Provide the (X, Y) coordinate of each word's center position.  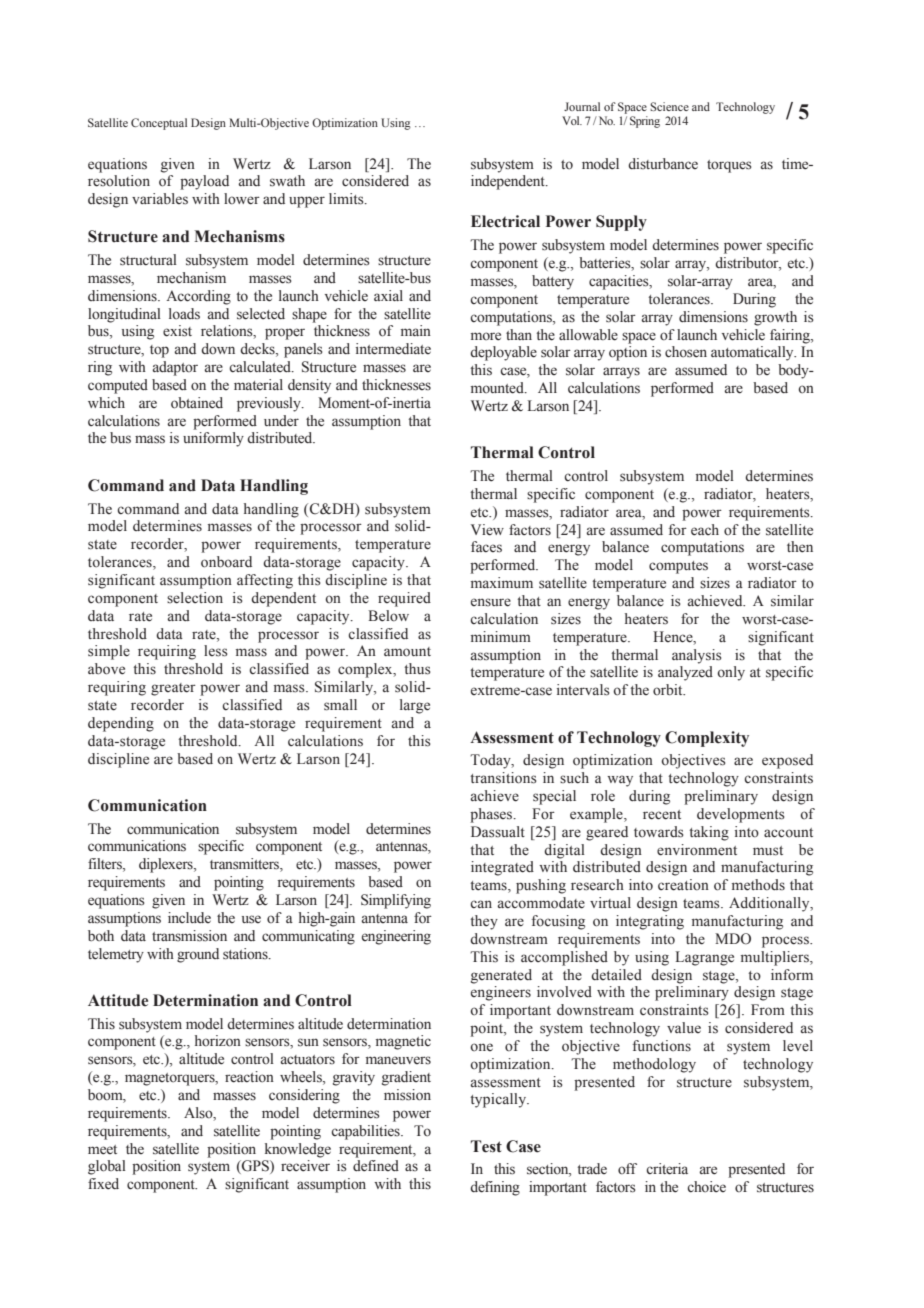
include (189, 917)
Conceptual (159, 124)
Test (486, 1146)
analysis (697, 656)
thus (417, 669)
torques (729, 166)
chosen (686, 352)
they (484, 922)
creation (683, 885)
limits (347, 199)
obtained (197, 403)
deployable (503, 353)
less (216, 651)
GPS (255, 1167)
